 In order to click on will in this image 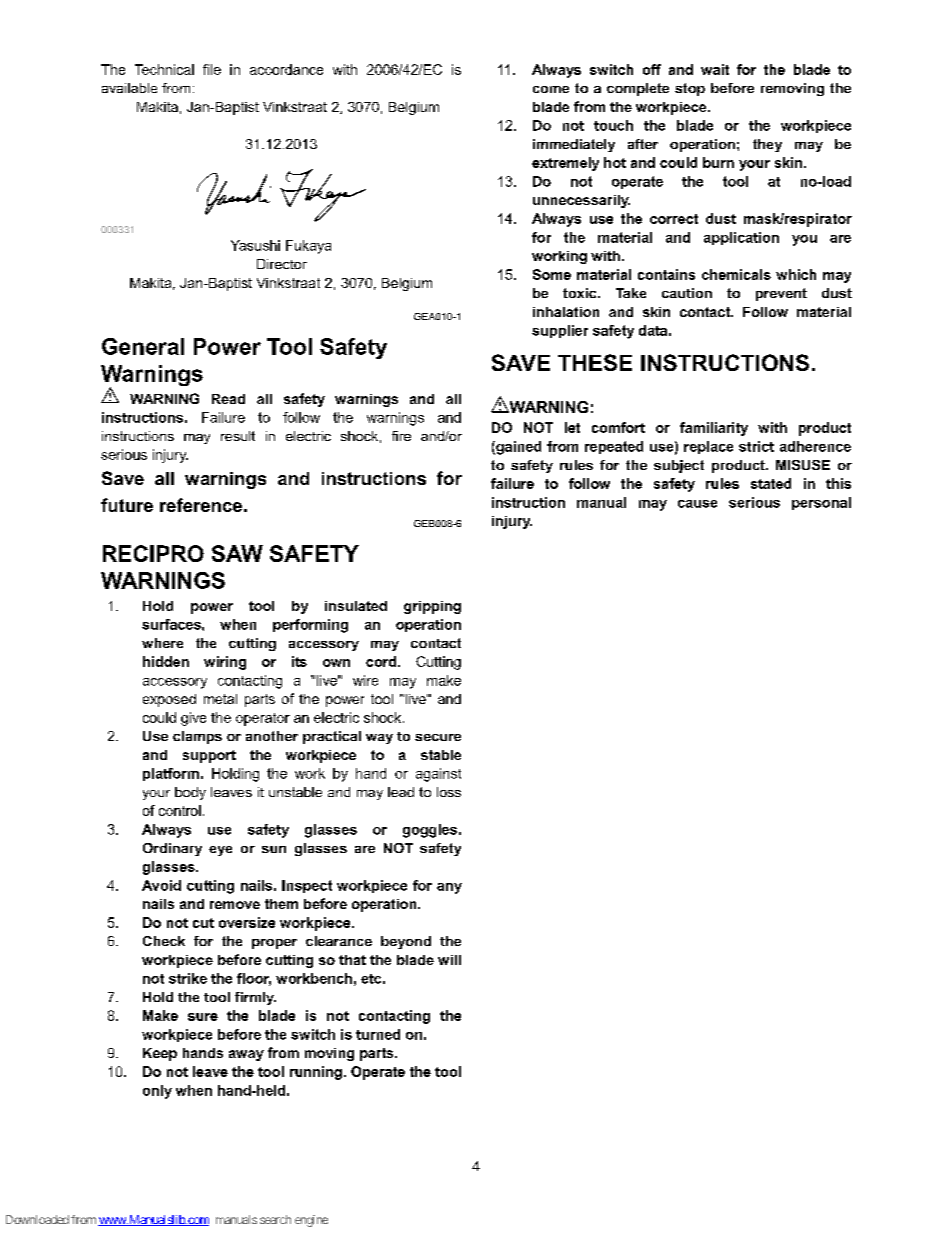, I will do `click(449, 960)`.
